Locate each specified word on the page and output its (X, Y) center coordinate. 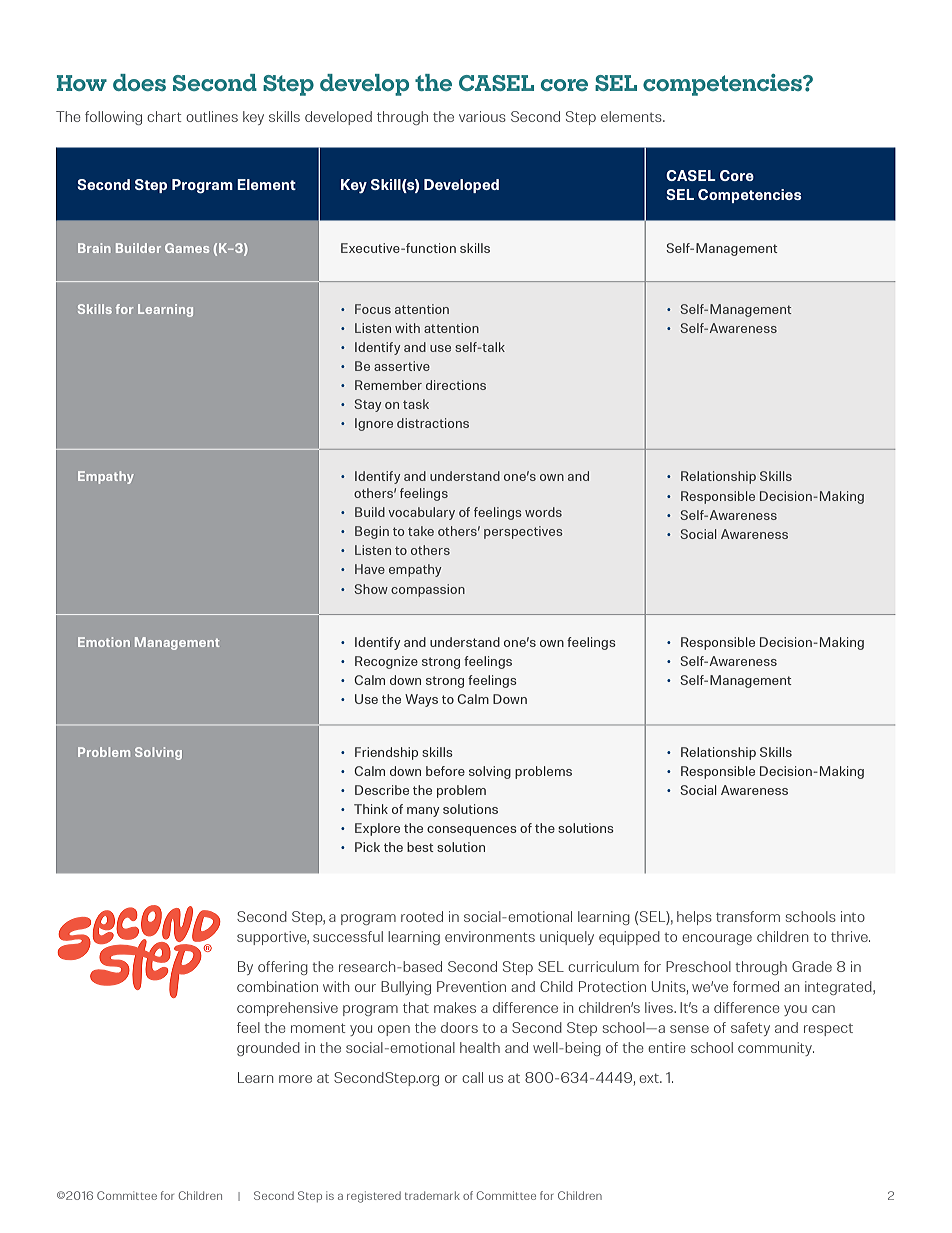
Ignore (374, 424)
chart (164, 116)
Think (371, 809)
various (482, 116)
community (776, 1049)
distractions (433, 423)
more (295, 1079)
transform (748, 916)
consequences (471, 831)
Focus (373, 309)
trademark (432, 1195)
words (543, 512)
